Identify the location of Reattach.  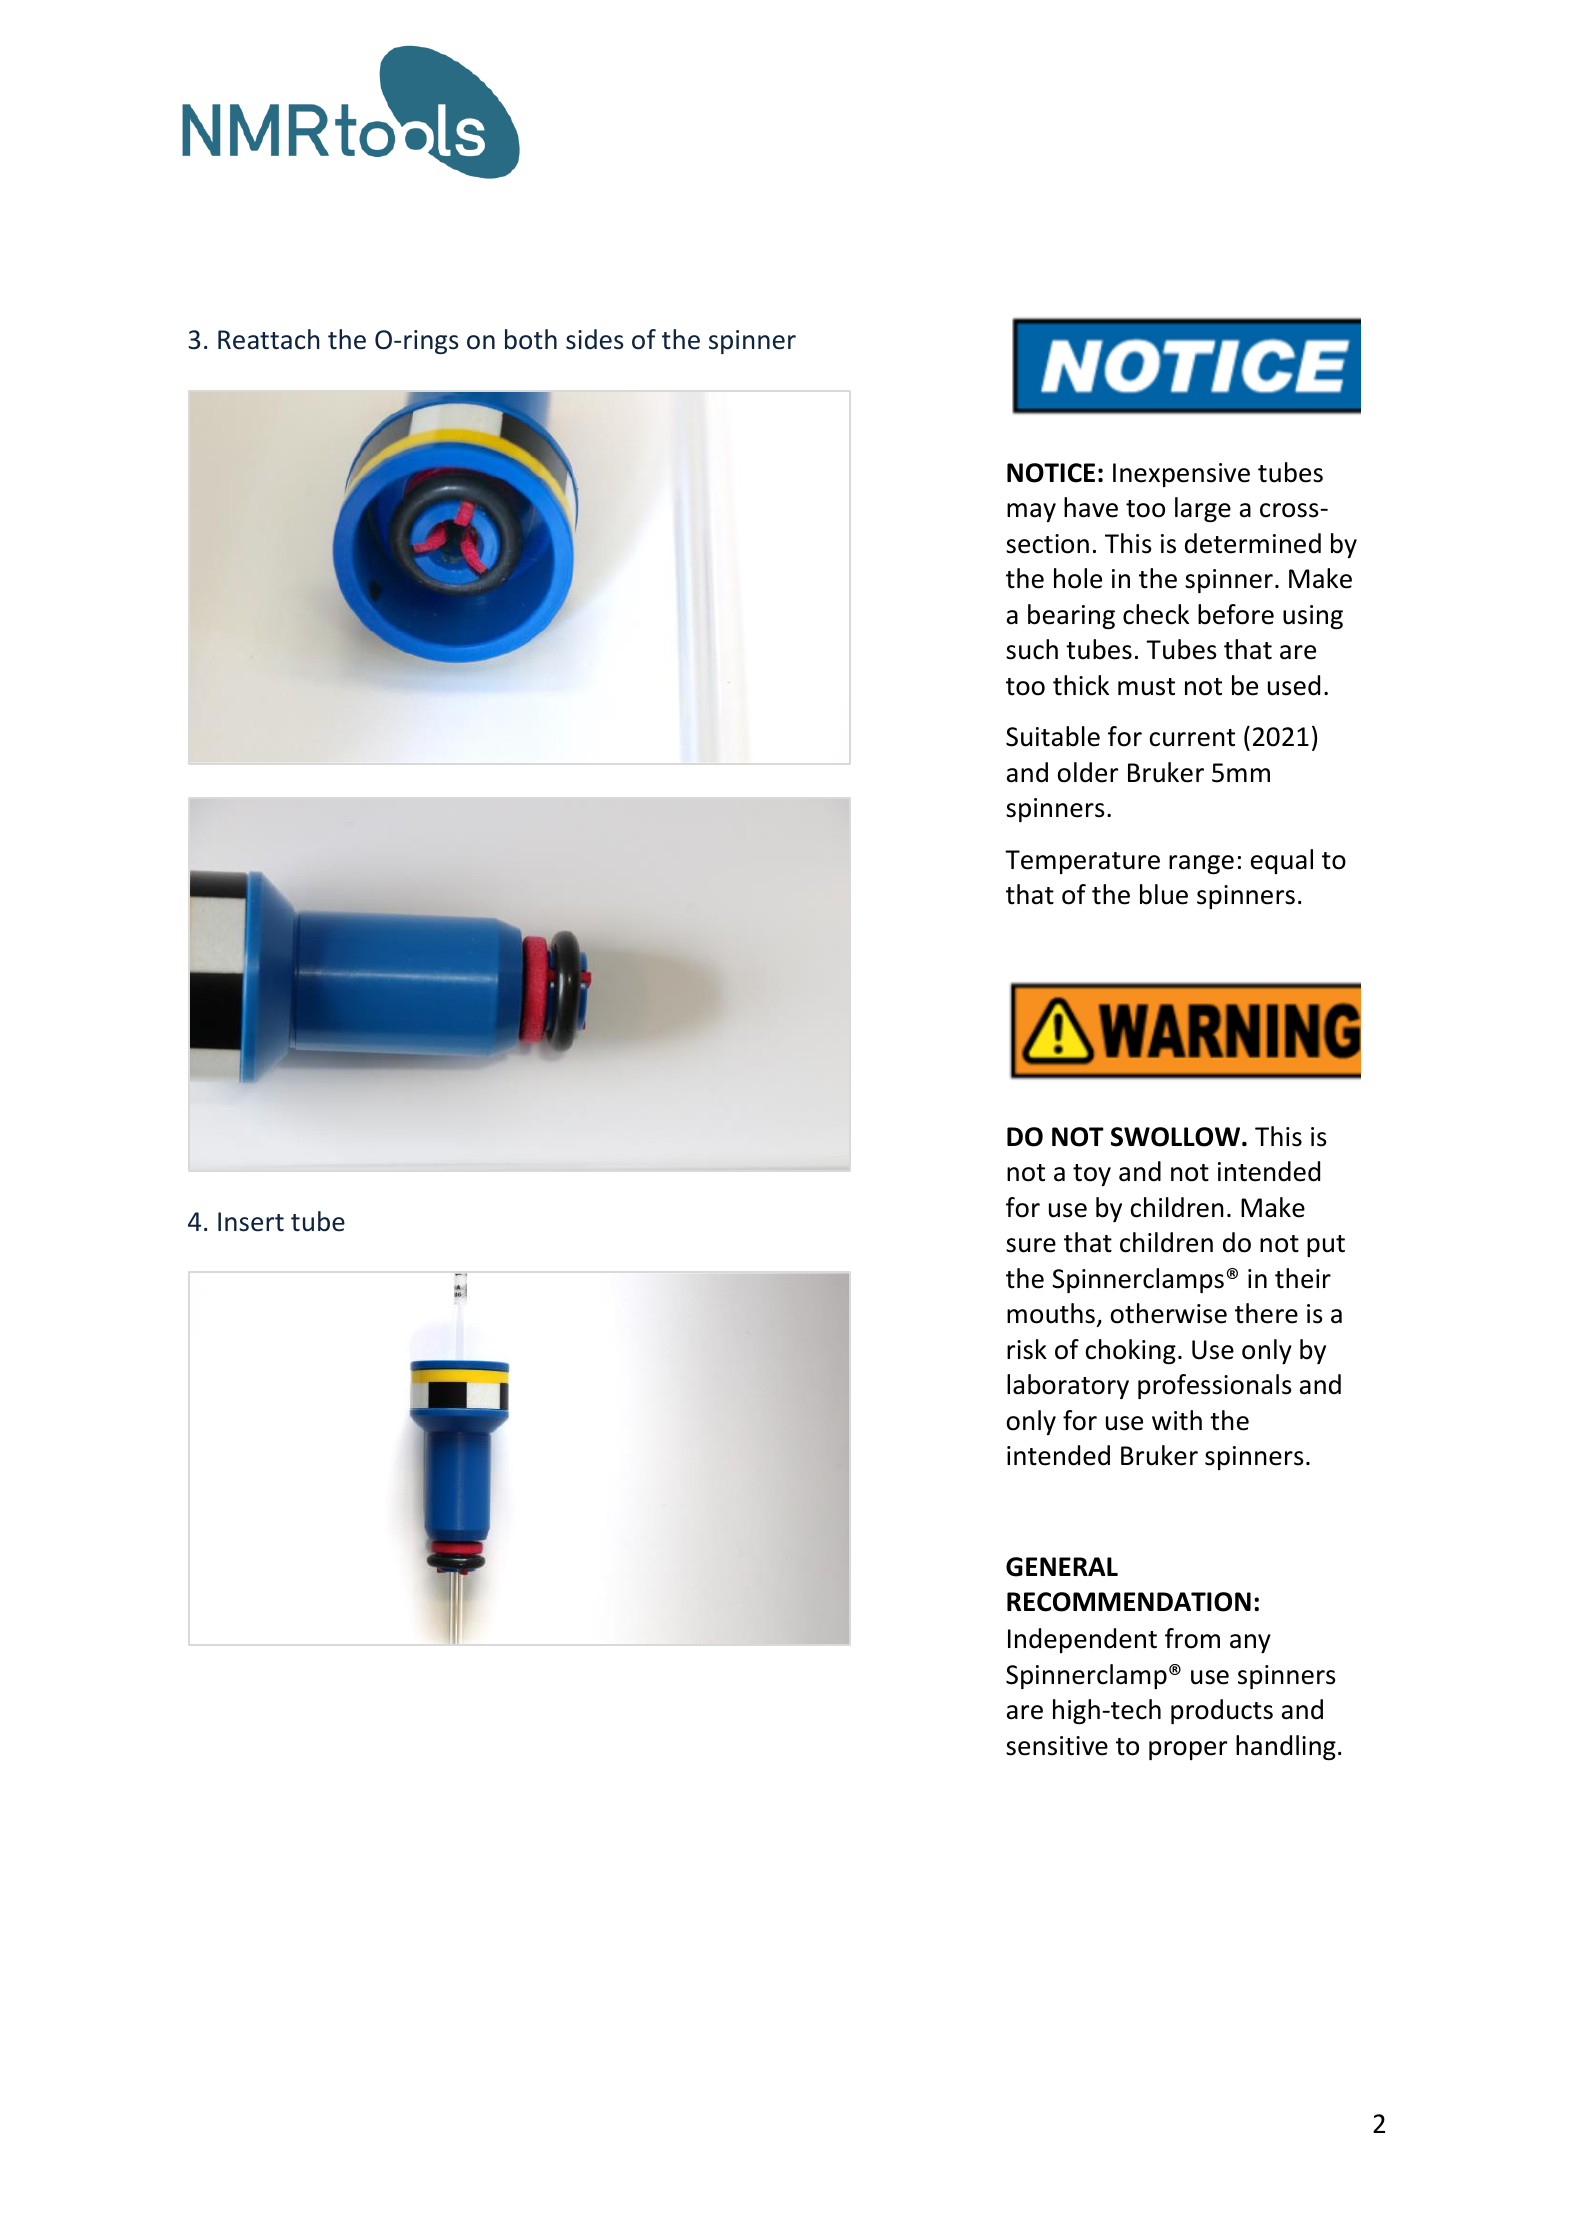
(268, 339).
